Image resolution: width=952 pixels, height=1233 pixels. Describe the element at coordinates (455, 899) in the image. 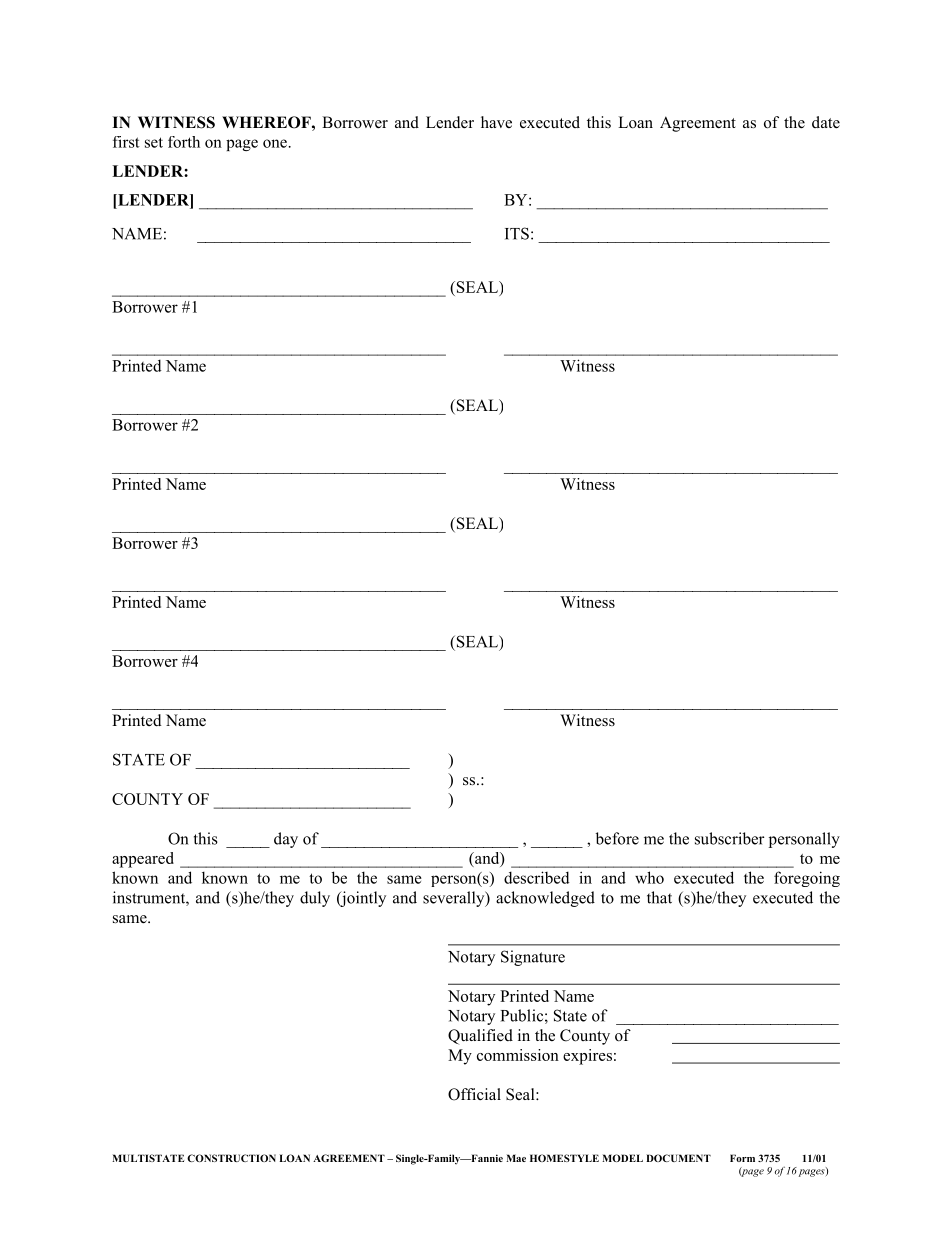

I see `severally` at that location.
